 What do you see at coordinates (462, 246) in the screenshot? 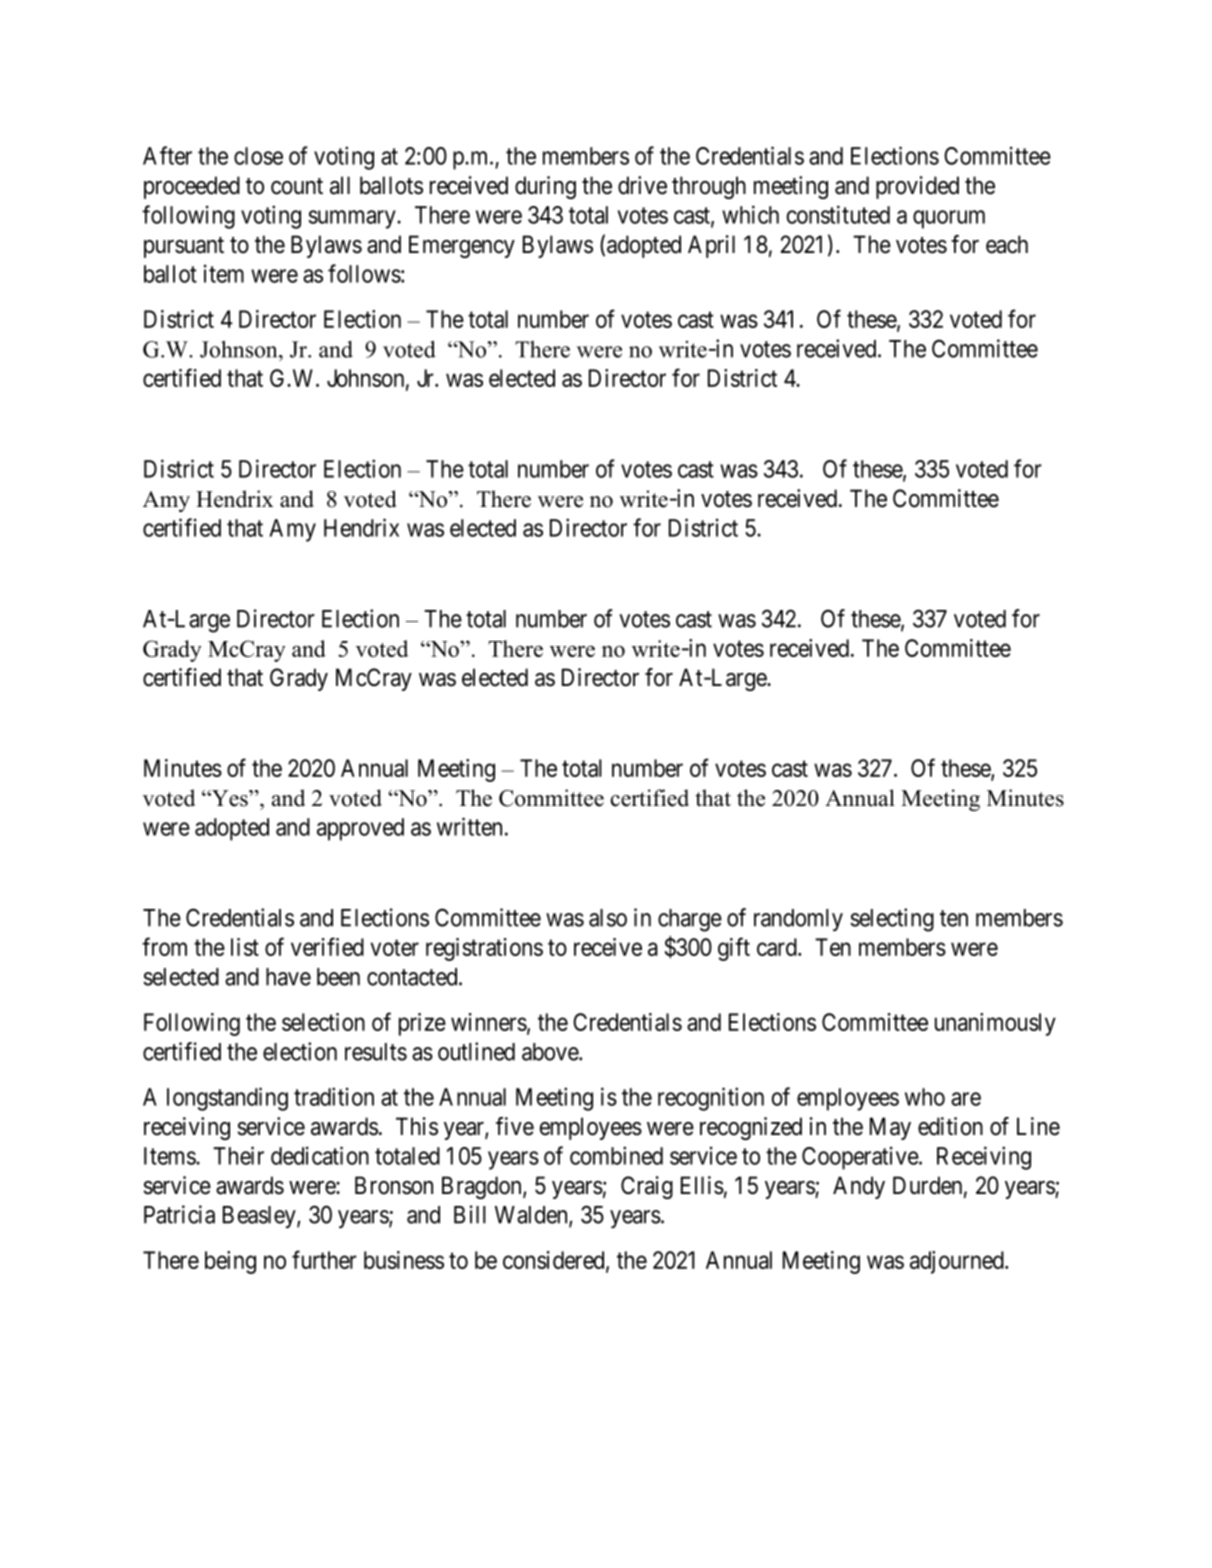
I see `Emergency` at bounding box center [462, 246].
